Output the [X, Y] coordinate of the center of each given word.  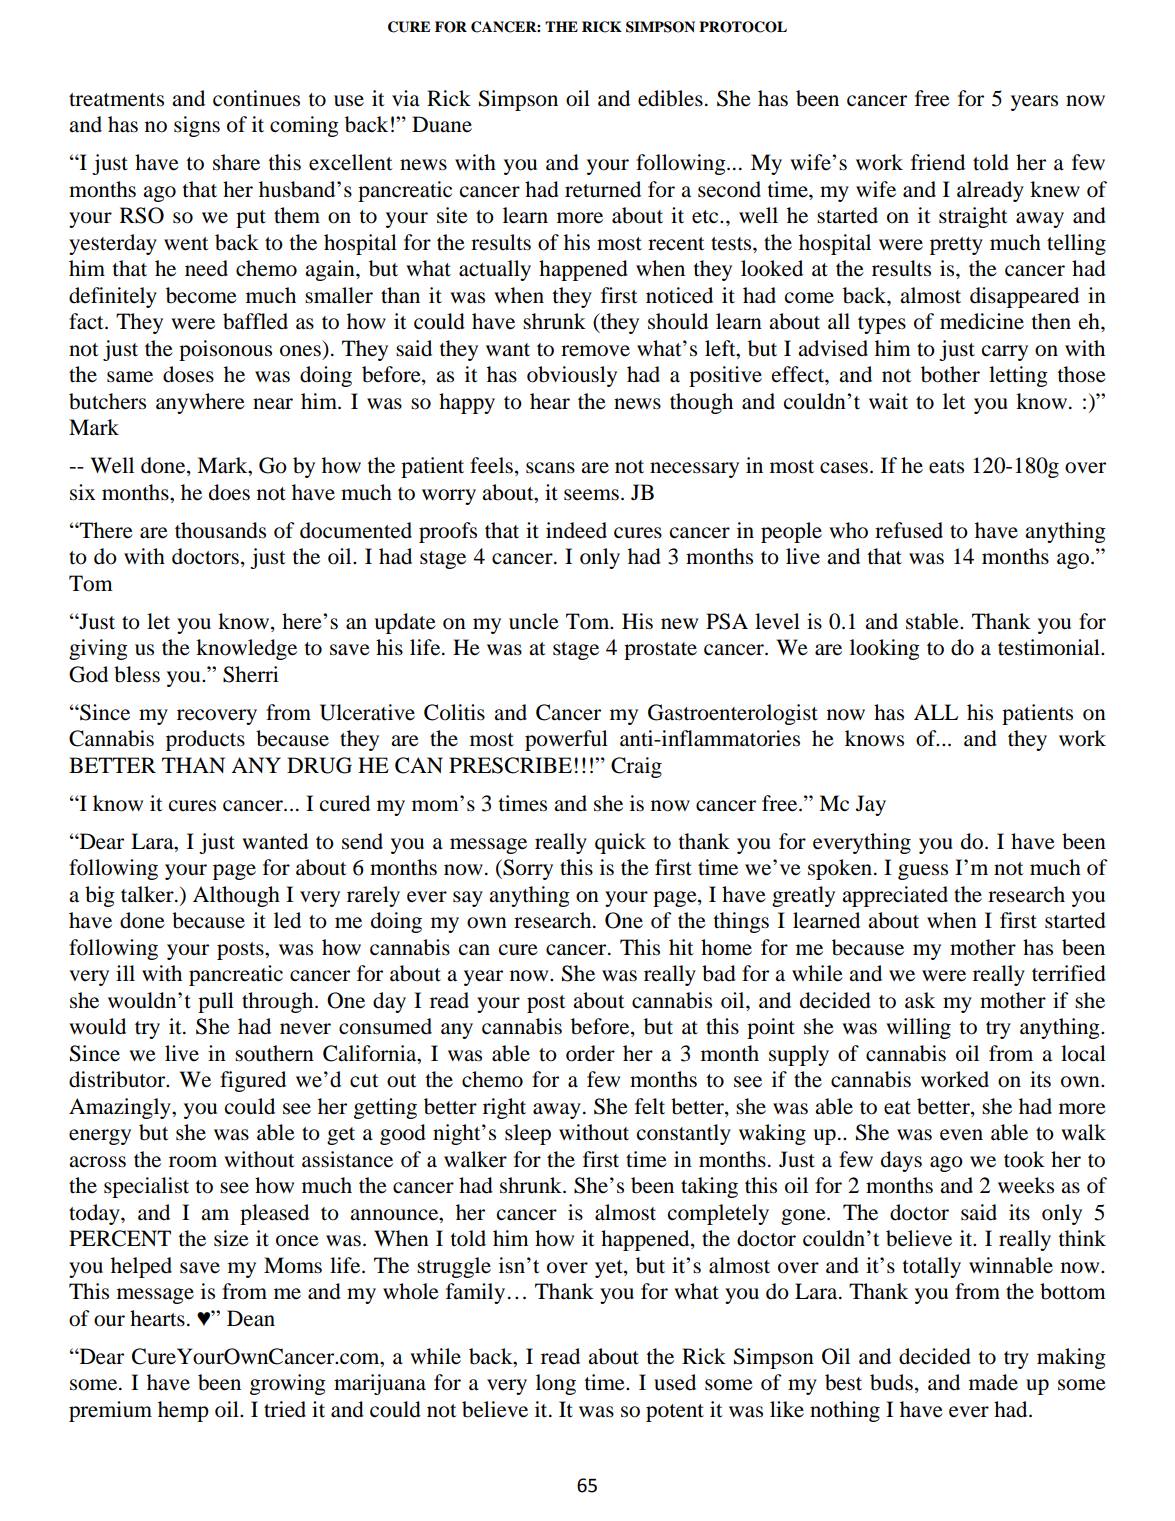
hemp [183, 1411]
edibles [670, 98]
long [556, 1384]
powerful [566, 740]
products [205, 740]
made [993, 1382]
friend [938, 162]
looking [885, 649]
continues [256, 98]
